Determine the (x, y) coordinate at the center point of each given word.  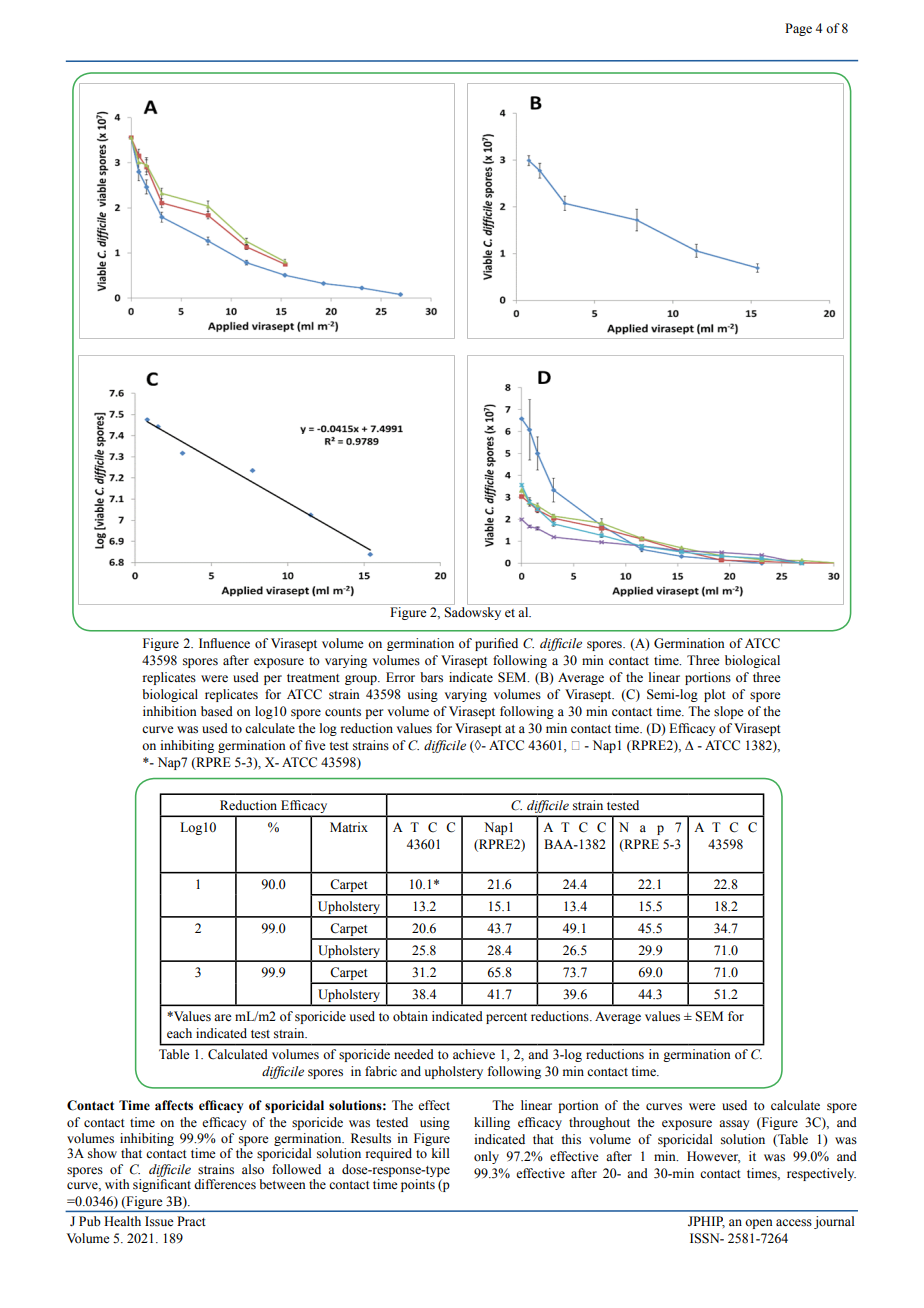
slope (729, 712)
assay (734, 1125)
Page (798, 29)
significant (162, 1185)
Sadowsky (472, 613)
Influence (224, 643)
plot (715, 695)
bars (431, 677)
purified (496, 644)
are (223, 1017)
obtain (410, 1016)
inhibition (170, 711)
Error (400, 677)
